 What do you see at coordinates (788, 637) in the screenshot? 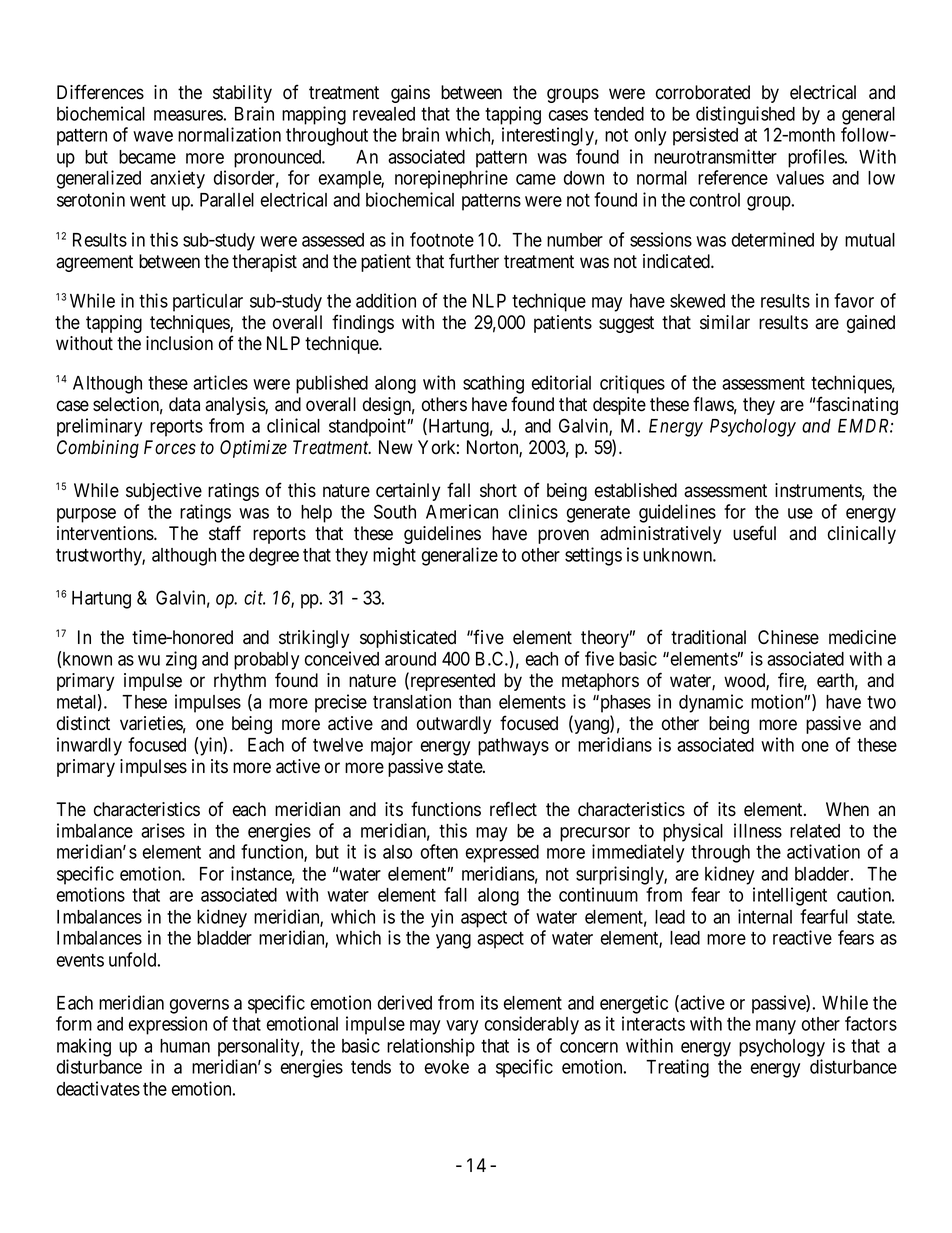
I see `Chinese` at bounding box center [788, 637].
